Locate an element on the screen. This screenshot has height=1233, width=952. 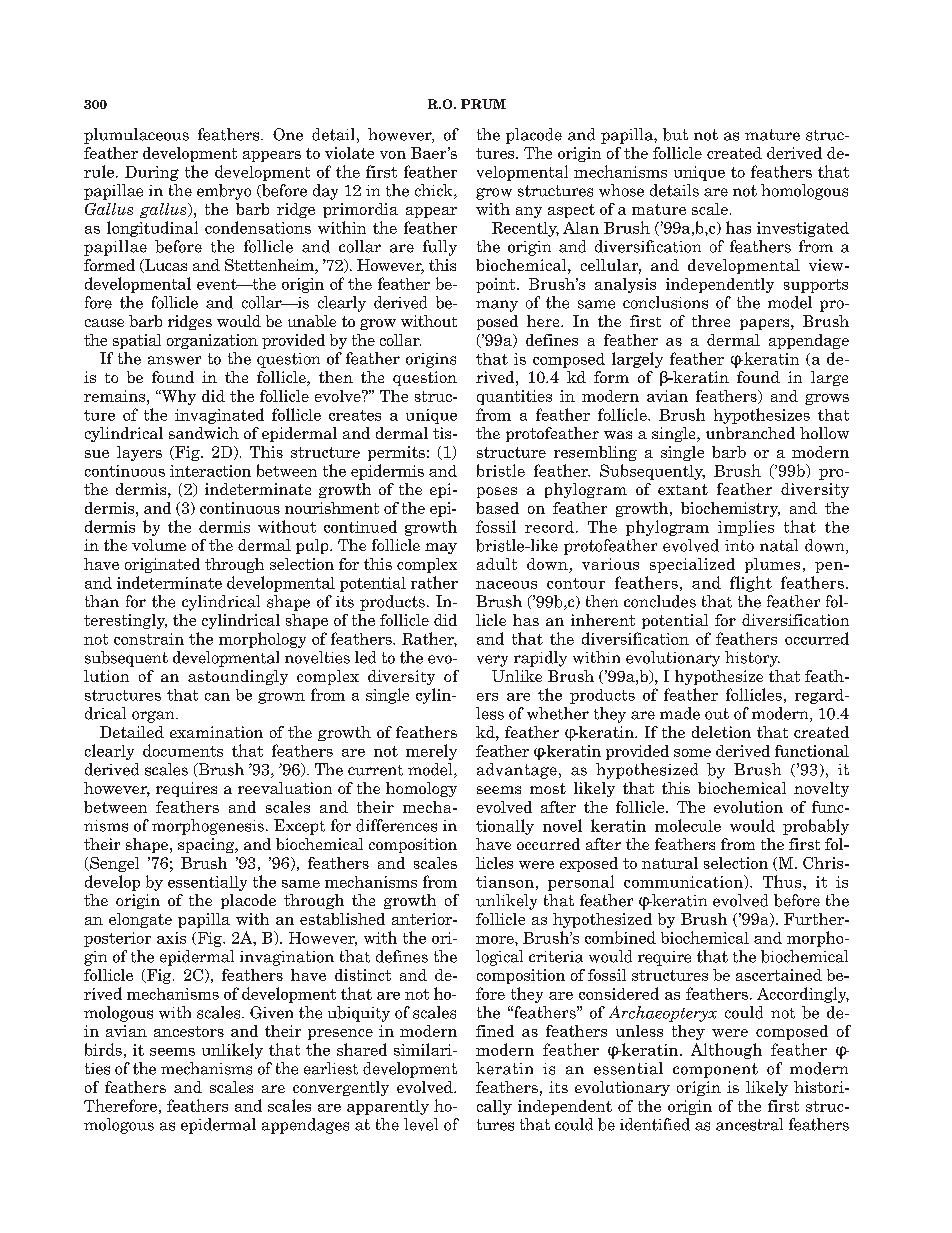
documents is located at coordinates (183, 750).
